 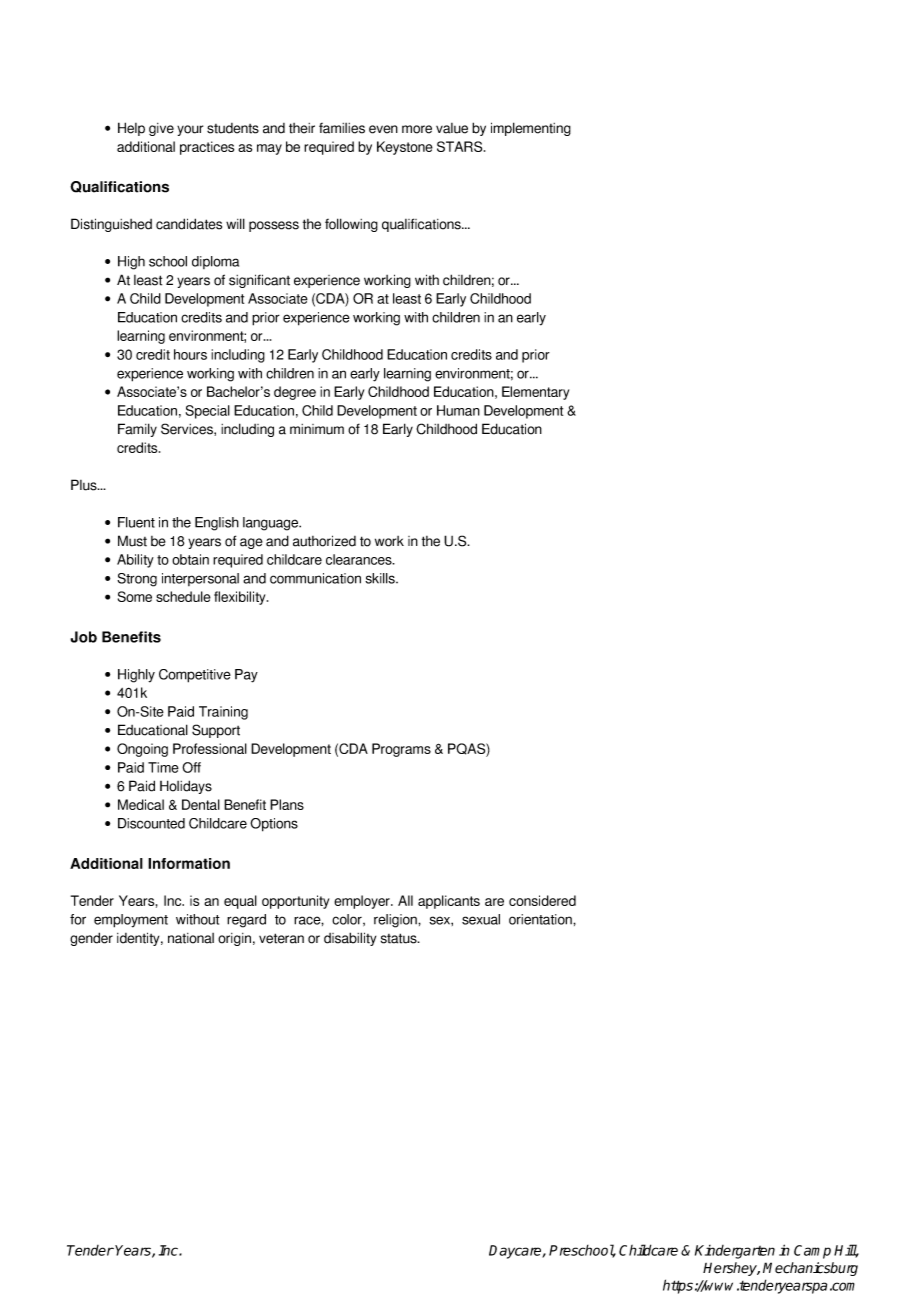 I want to click on practices, so click(x=207, y=148).
